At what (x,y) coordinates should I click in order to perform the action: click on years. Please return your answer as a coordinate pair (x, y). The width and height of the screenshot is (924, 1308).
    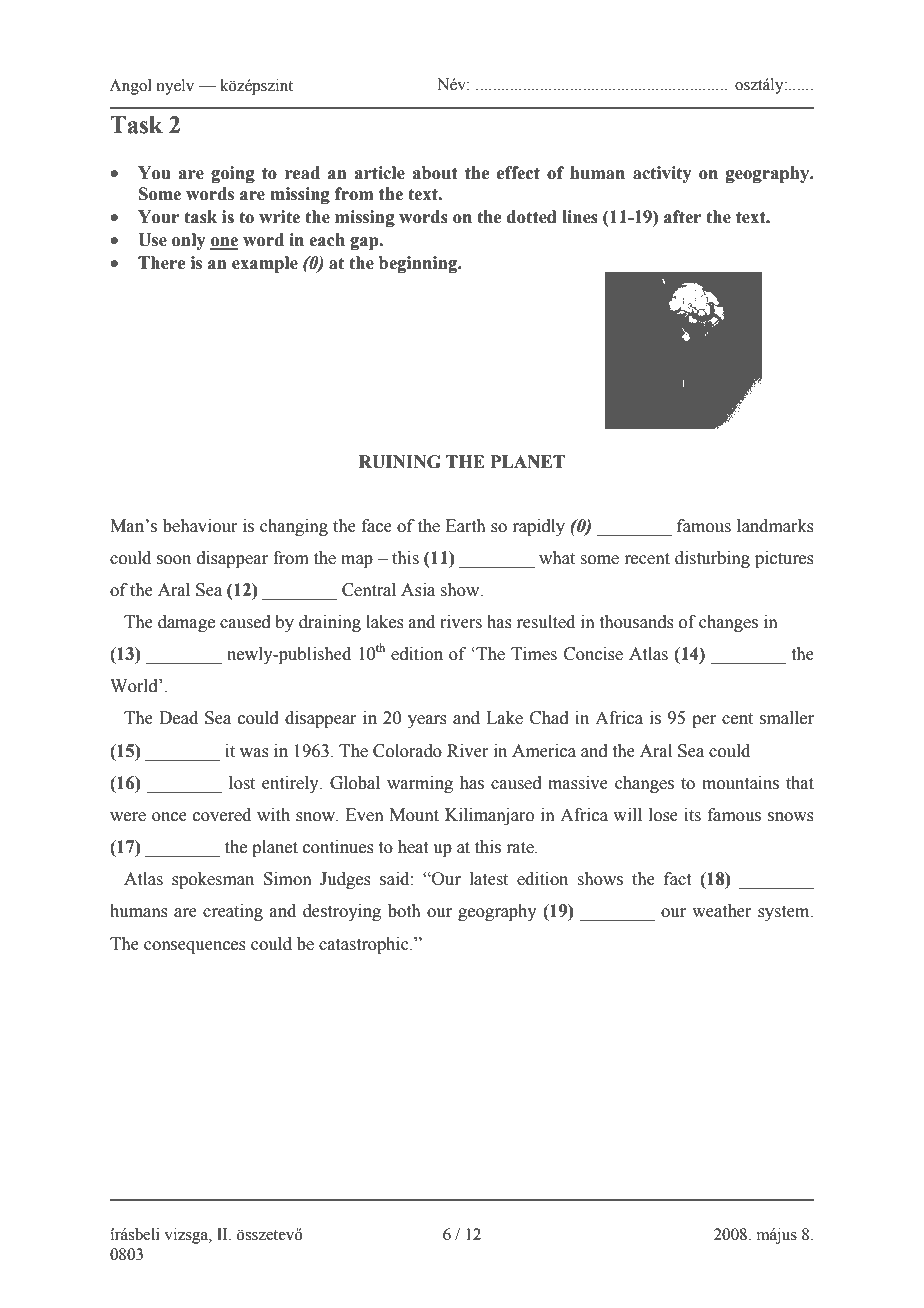
    Looking at the image, I should click on (427, 721).
